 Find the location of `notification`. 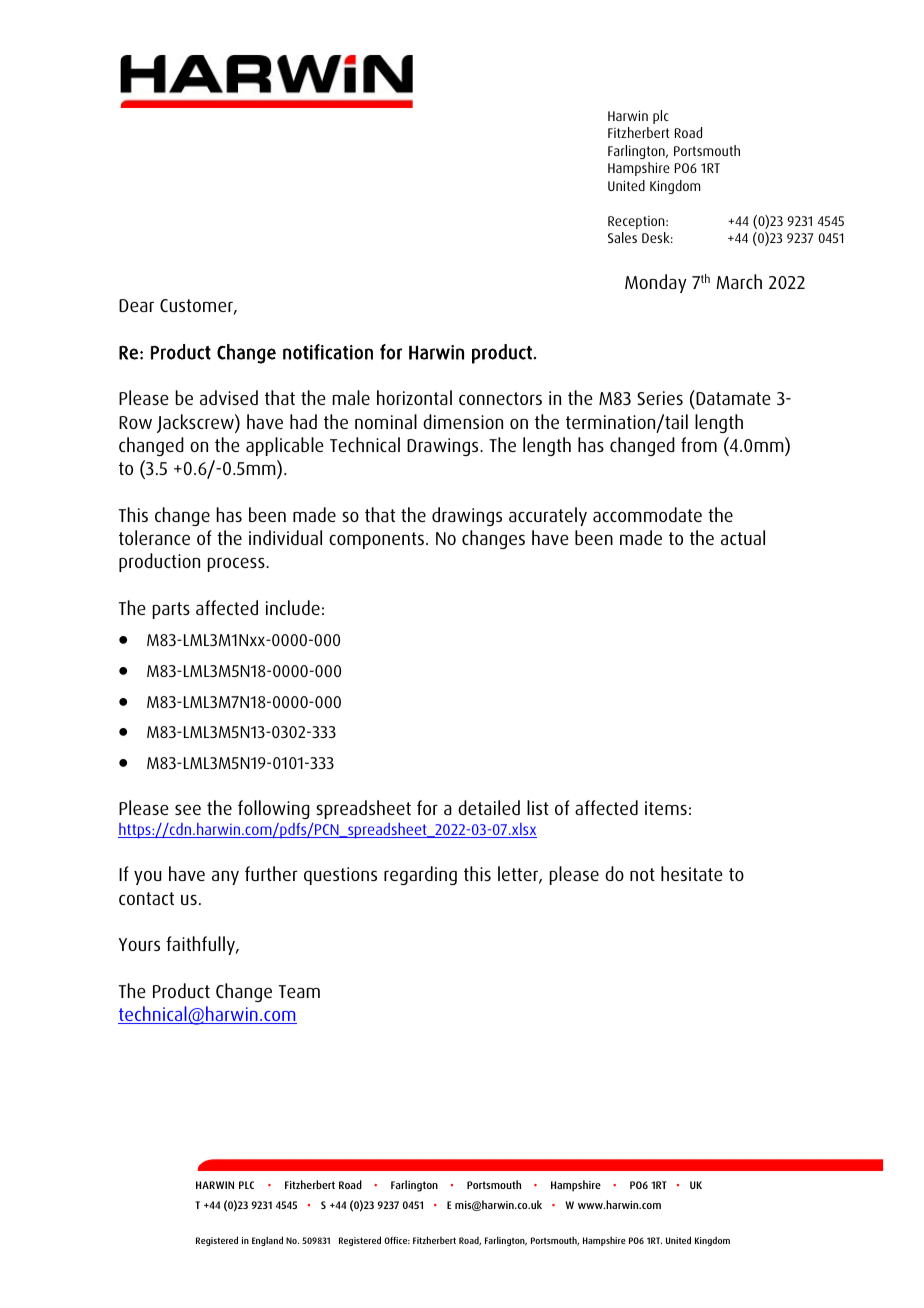

notification is located at coordinates (328, 352).
